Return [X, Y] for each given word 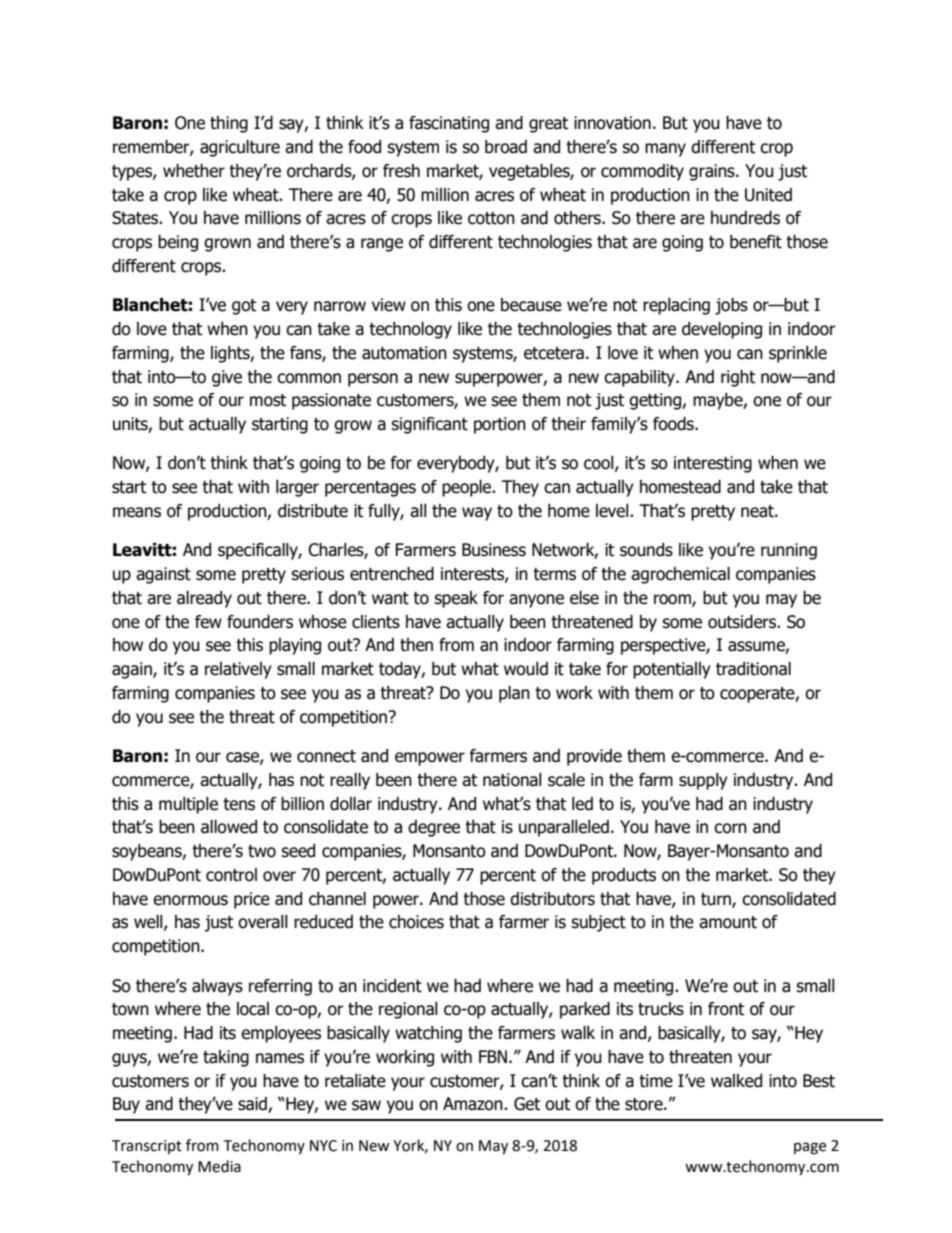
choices [416, 922]
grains [713, 172]
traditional [753, 669]
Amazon [474, 1104]
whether [194, 171]
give [227, 378]
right [738, 378]
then [416, 645]
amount [728, 922]
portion [500, 425]
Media [219, 1166]
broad [506, 147]
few [208, 622]
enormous [190, 900]
